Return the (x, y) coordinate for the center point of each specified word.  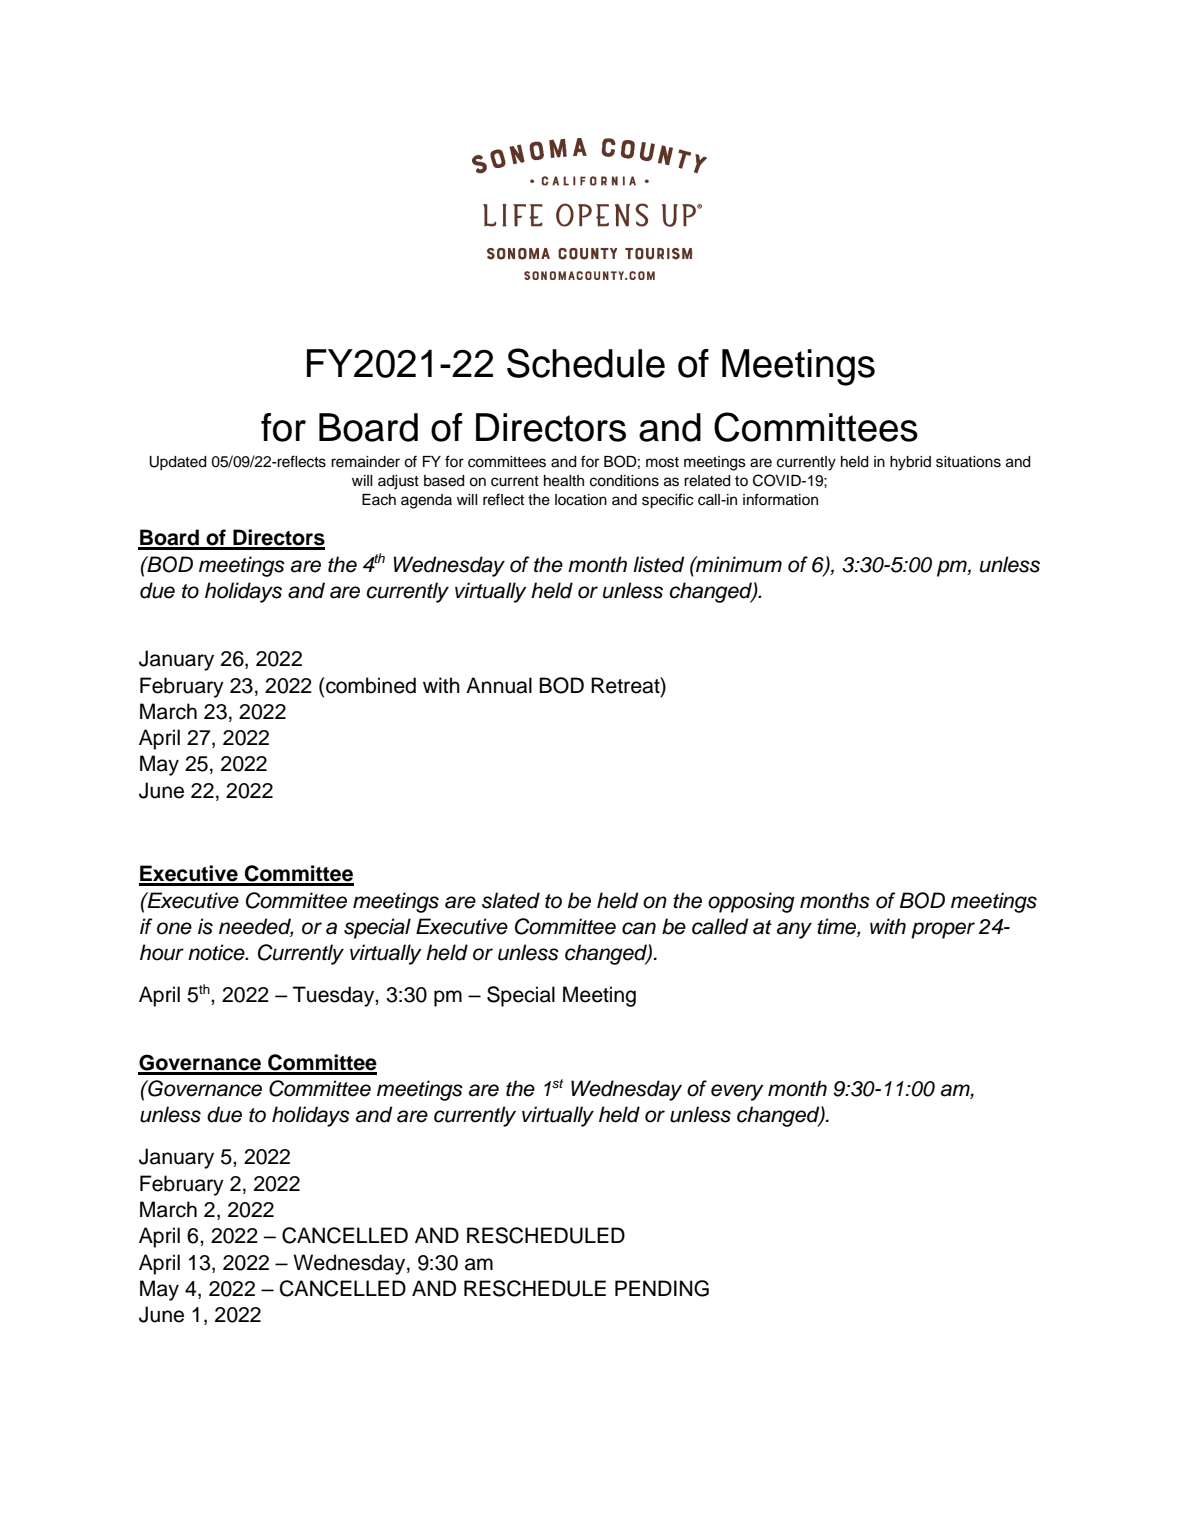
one (174, 928)
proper (943, 930)
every (737, 1092)
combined (371, 685)
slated (511, 900)
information (780, 499)
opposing (751, 902)
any (794, 930)
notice (217, 952)
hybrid (910, 463)
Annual (499, 685)
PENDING (662, 1288)
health (564, 481)
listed (658, 564)
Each (379, 500)
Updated (177, 463)
